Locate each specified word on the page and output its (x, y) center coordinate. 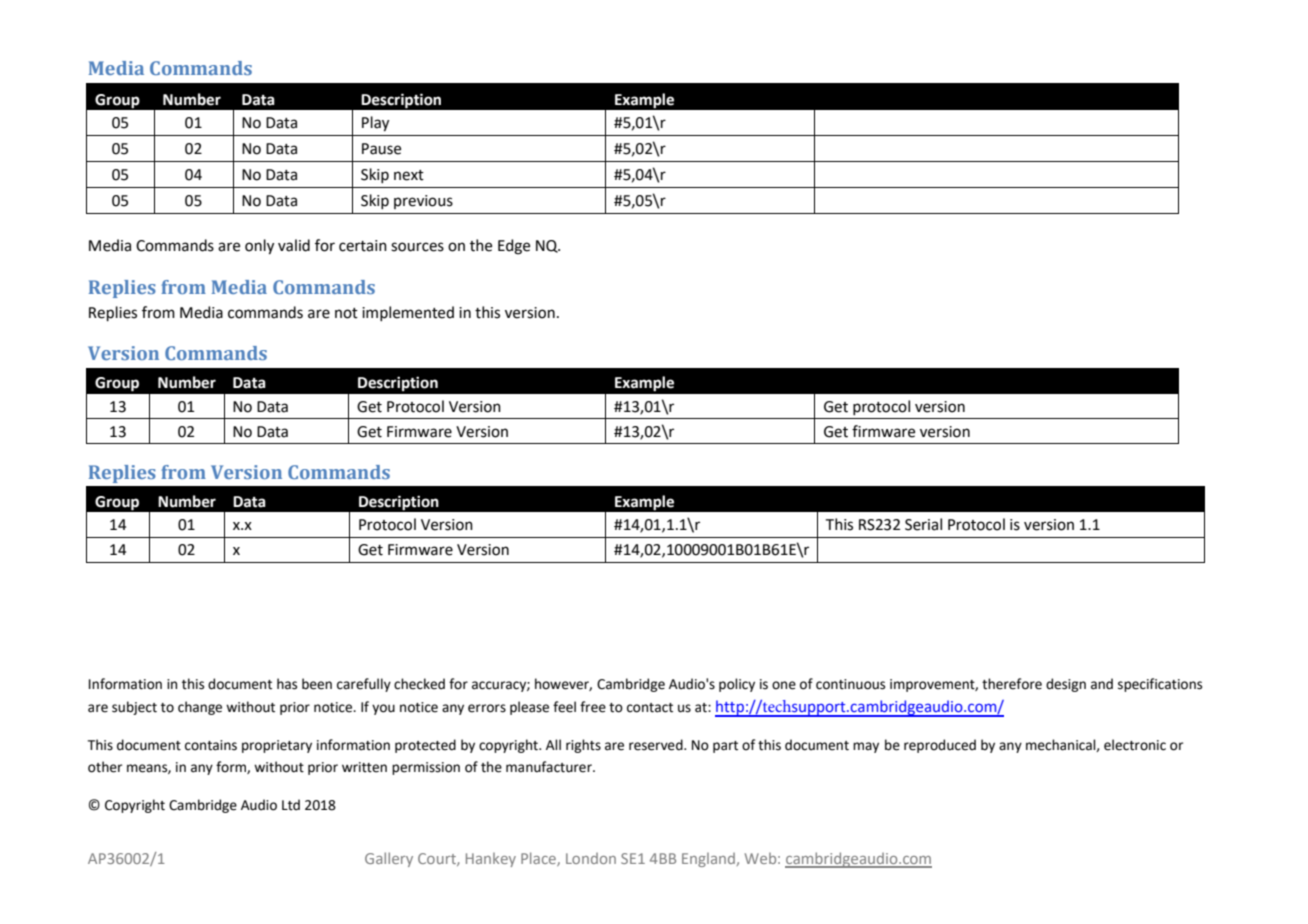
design (1066, 685)
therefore (1012, 684)
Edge (514, 247)
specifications (1160, 685)
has (287, 684)
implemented (408, 313)
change (200, 708)
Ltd (291, 805)
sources (417, 247)
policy (737, 685)
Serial (923, 524)
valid (294, 245)
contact (650, 708)
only (259, 247)
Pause (381, 149)
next (409, 175)
